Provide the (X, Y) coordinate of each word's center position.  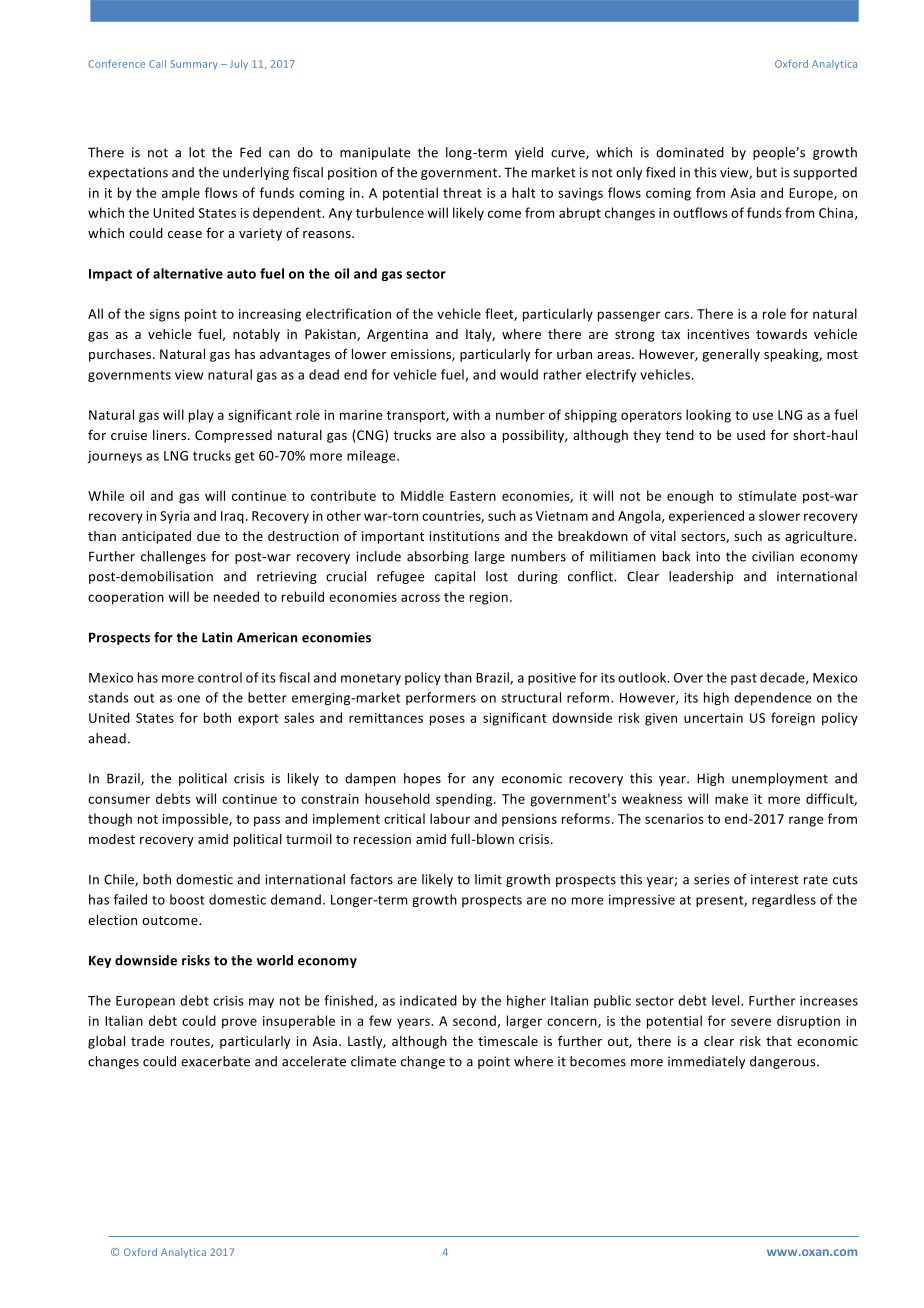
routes (191, 1042)
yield (529, 153)
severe (751, 1022)
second (475, 1021)
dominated (690, 152)
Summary (194, 65)
